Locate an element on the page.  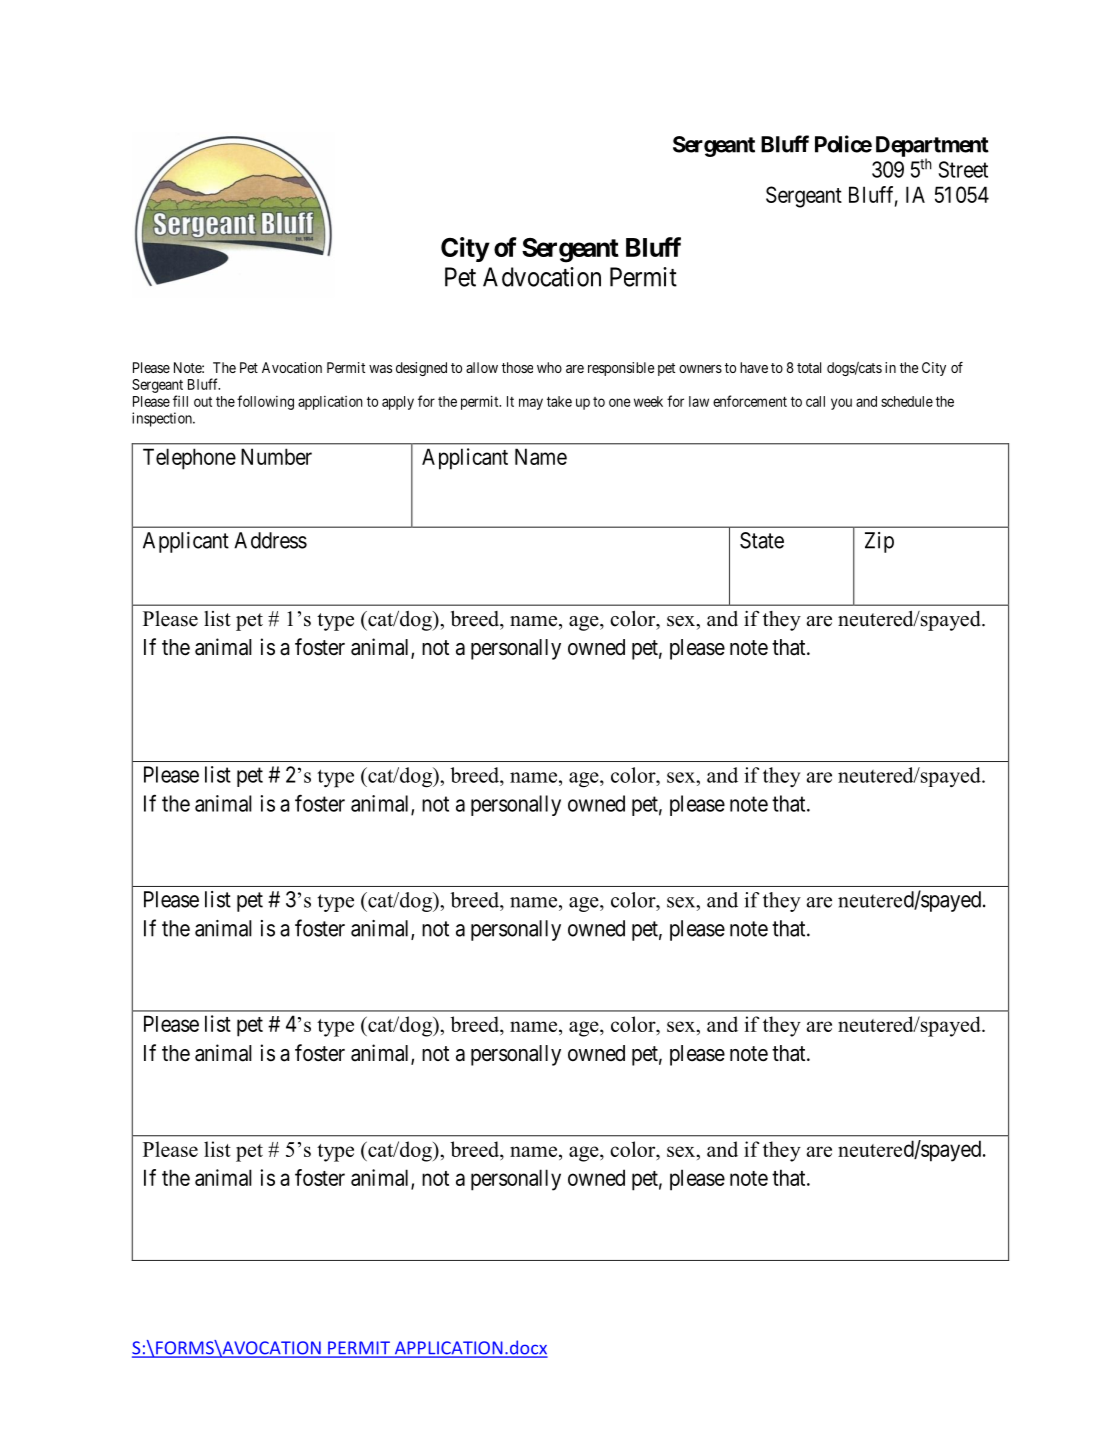
you is located at coordinates (841, 404).
